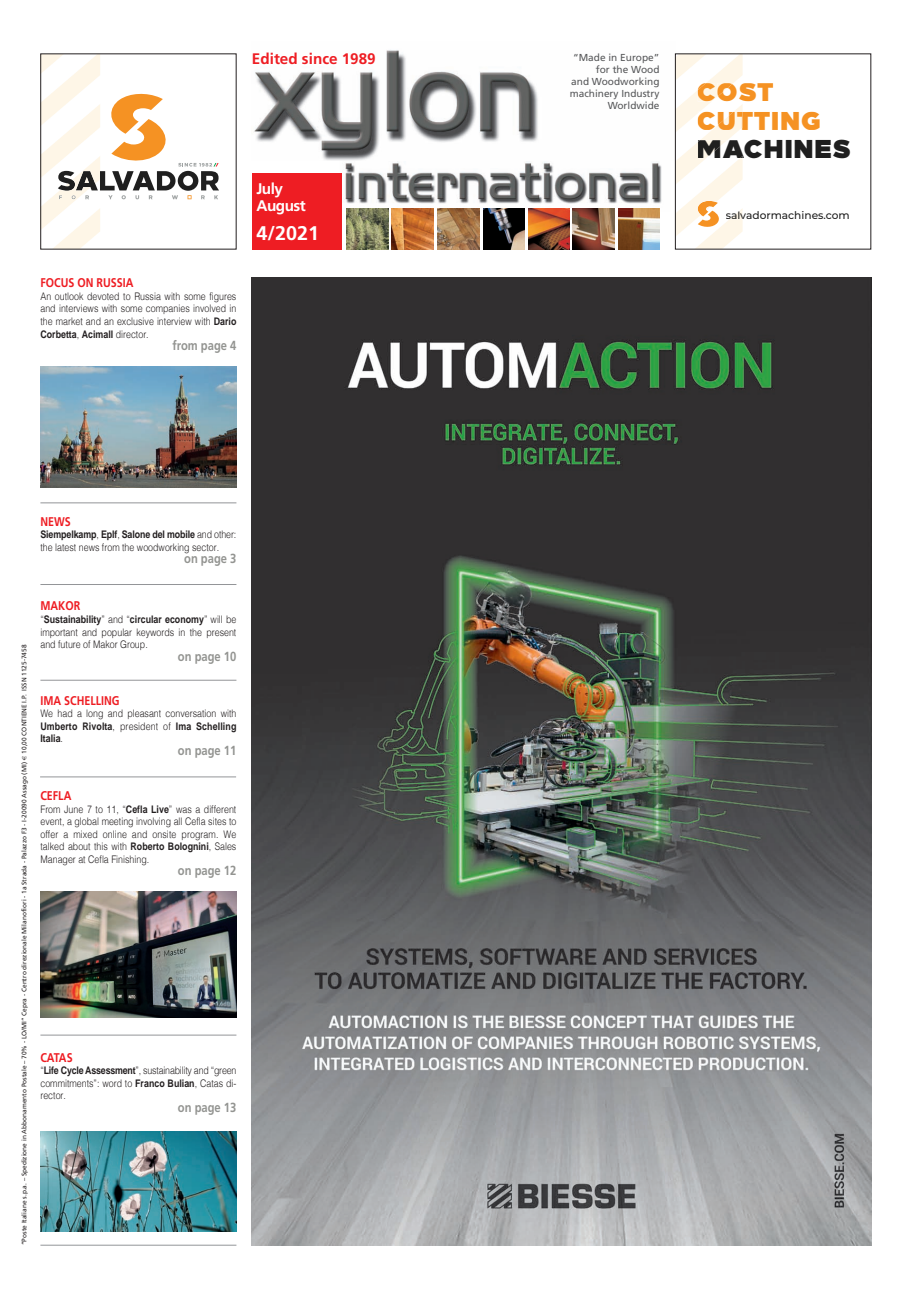 The width and height of the image is (924, 1308). Describe the element at coordinates (158, 534) in the image. I see `del` at that location.
